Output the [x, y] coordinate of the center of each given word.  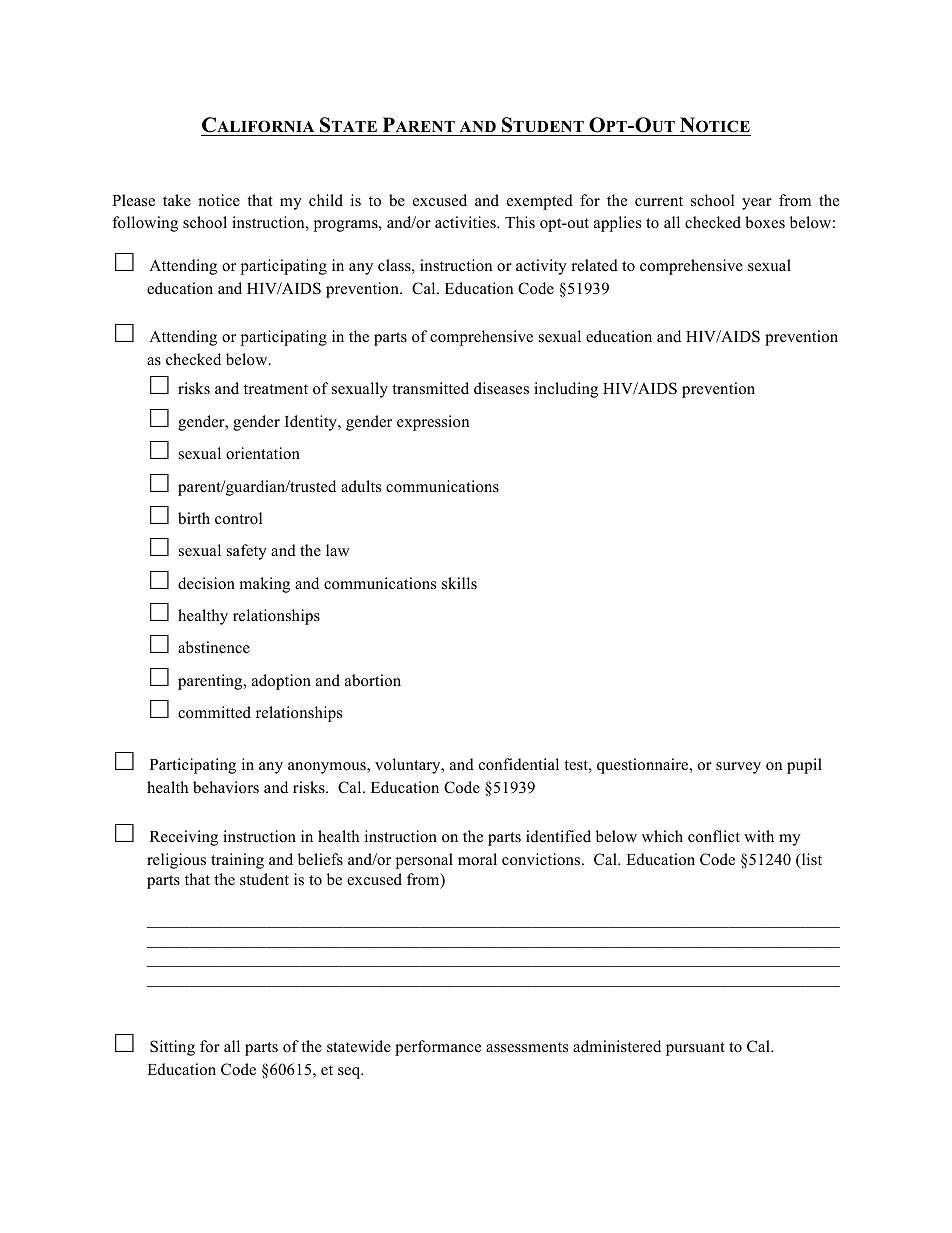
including [566, 390]
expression [433, 423]
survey [738, 768]
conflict [714, 836]
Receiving [184, 838]
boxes [765, 222]
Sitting [172, 1048]
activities [466, 222]
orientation [263, 453]
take [177, 200]
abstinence [214, 647]
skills [459, 583]
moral [477, 859]
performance [438, 1048]
